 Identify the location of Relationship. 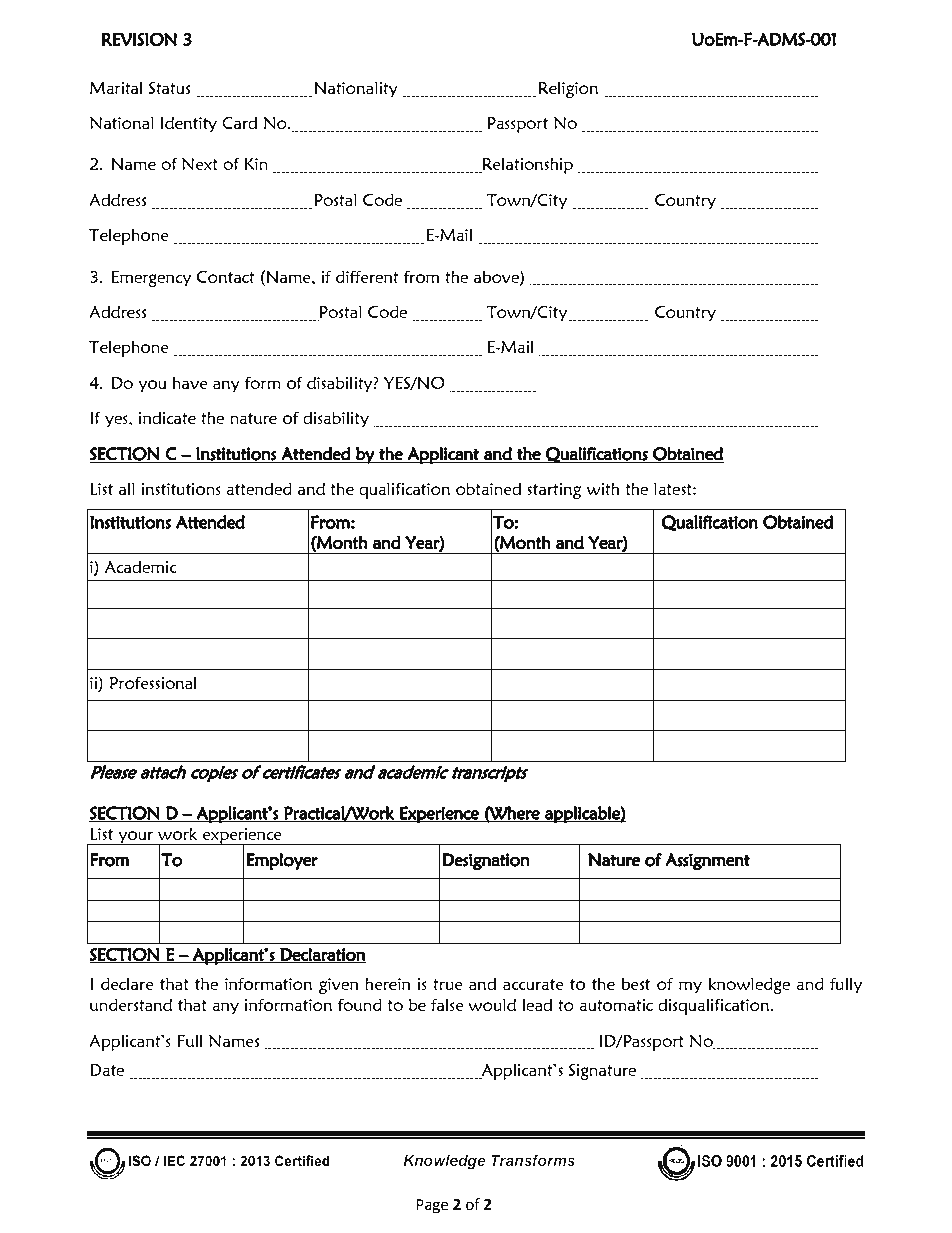
(526, 165).
